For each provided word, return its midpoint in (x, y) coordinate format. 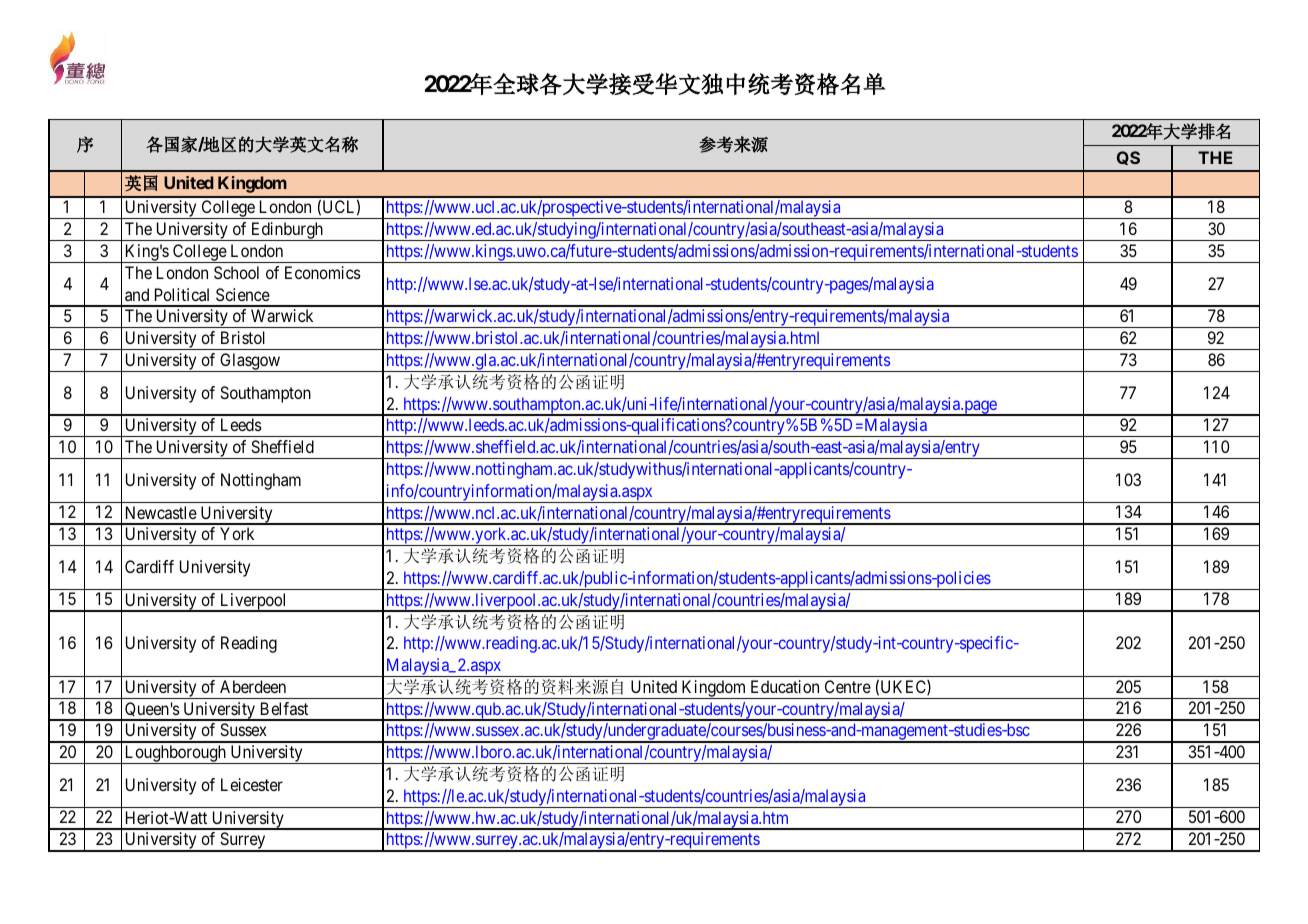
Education (785, 686)
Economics (323, 272)
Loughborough (175, 754)
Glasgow (250, 362)
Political (182, 294)
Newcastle (161, 512)
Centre (848, 686)
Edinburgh (287, 231)
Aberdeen (253, 686)
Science (243, 294)
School (236, 272)
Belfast (284, 708)
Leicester (252, 784)
